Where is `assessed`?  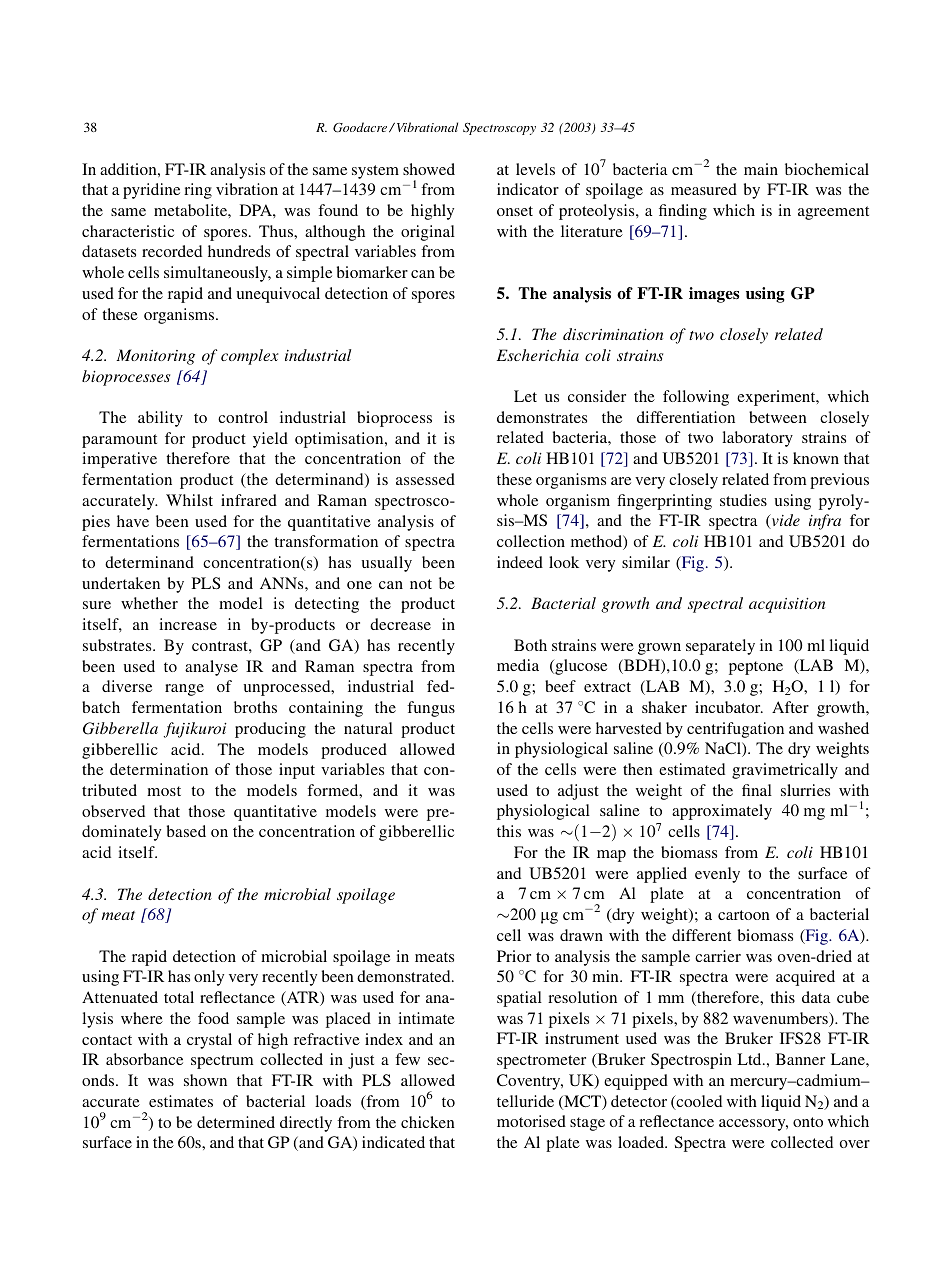
assessed is located at coordinates (425, 479).
